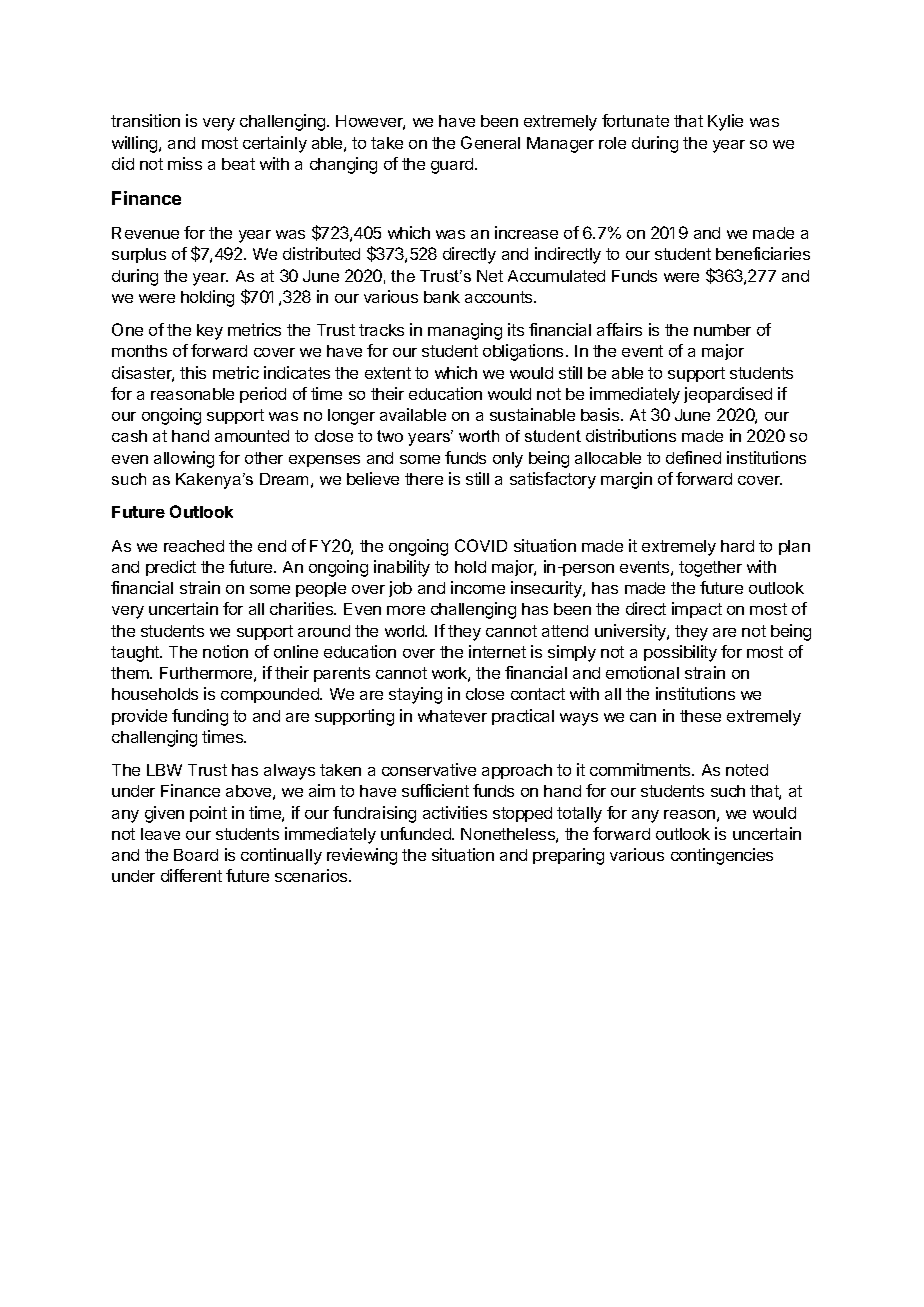 Image resolution: width=924 pixels, height=1307 pixels. What do you see at coordinates (417, 833) in the screenshot?
I see `unfunded` at bounding box center [417, 833].
